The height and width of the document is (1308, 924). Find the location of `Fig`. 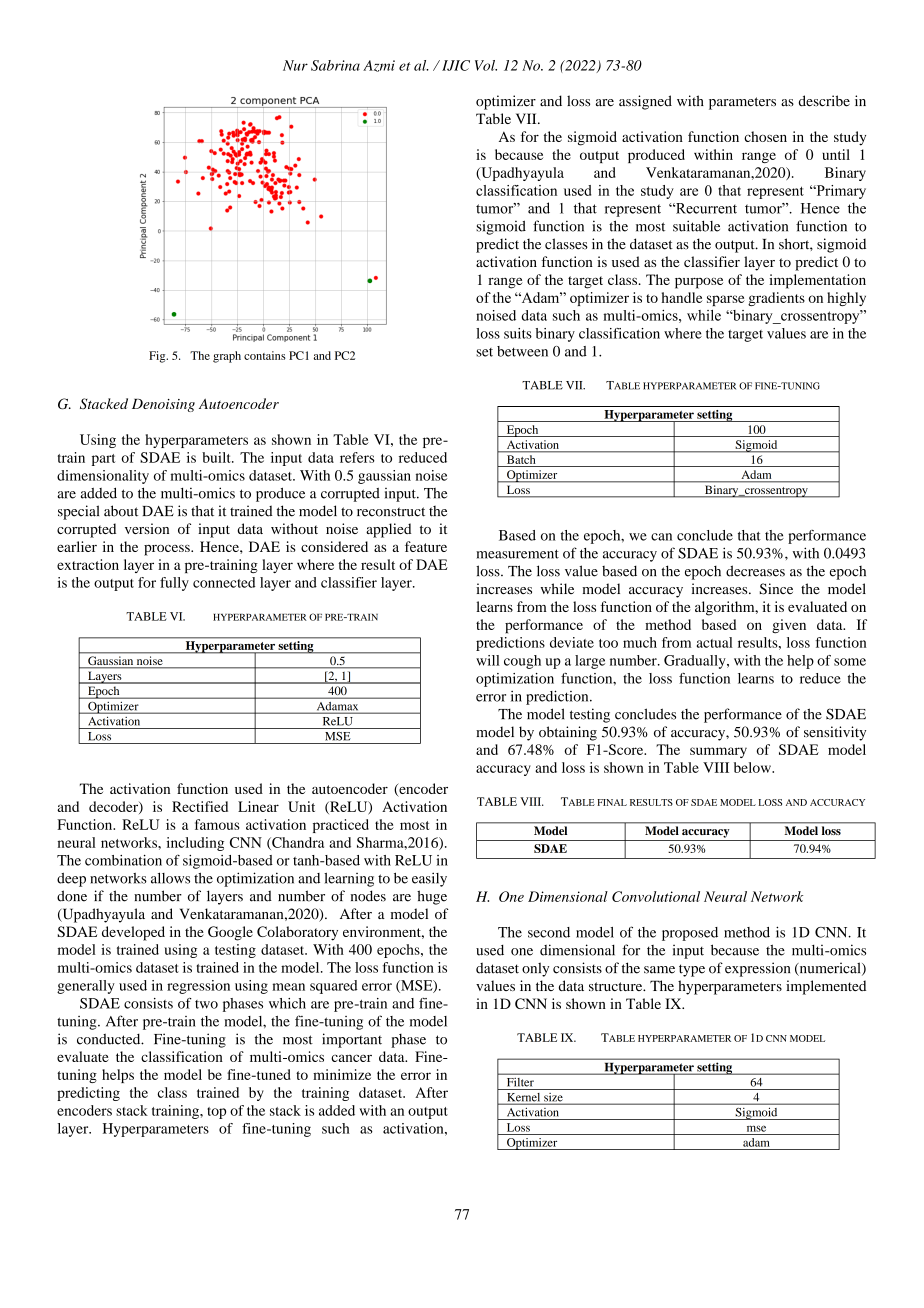

Fig is located at coordinates (158, 357).
